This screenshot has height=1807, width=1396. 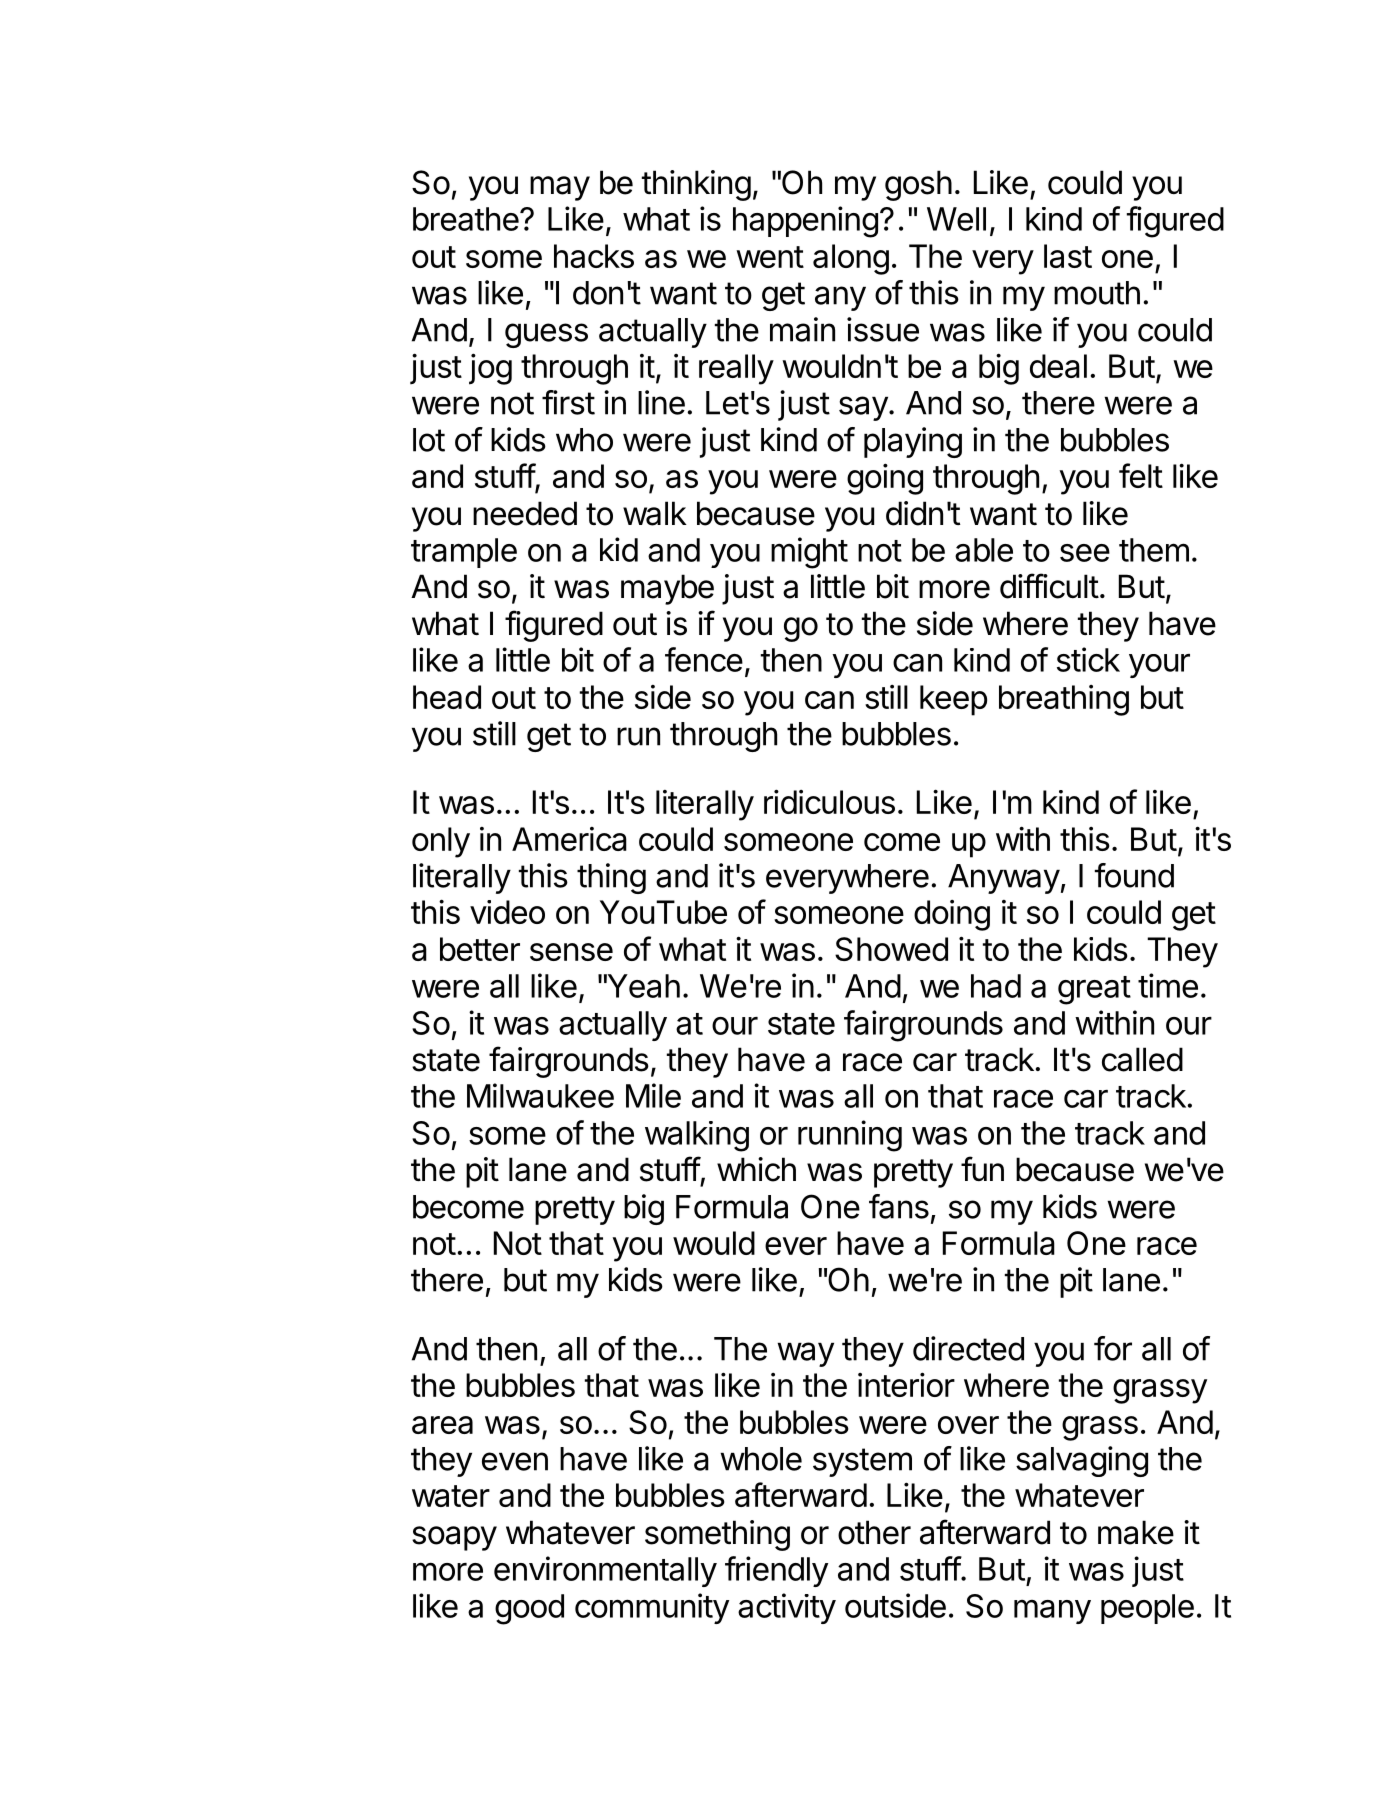 I want to click on Milwaukee, so click(x=540, y=1095).
